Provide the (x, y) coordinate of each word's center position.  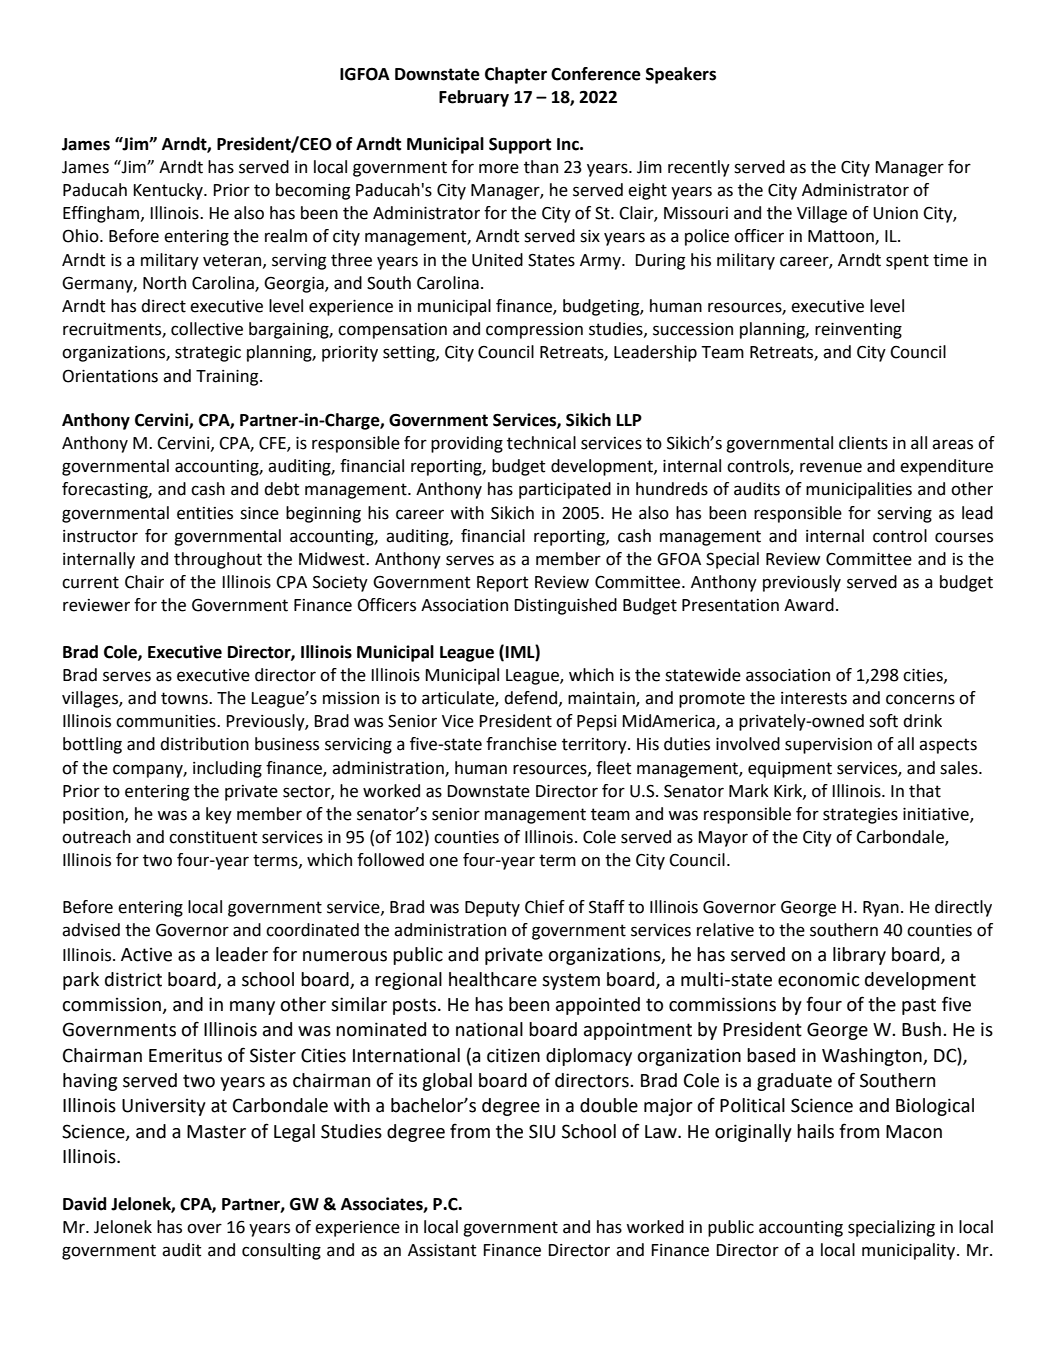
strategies (860, 816)
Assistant (442, 1250)
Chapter (516, 75)
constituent (213, 837)
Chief (545, 907)
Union (895, 213)
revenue (831, 467)
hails (815, 1131)
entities (205, 513)
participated (565, 490)
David (84, 1204)
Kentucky (169, 191)
